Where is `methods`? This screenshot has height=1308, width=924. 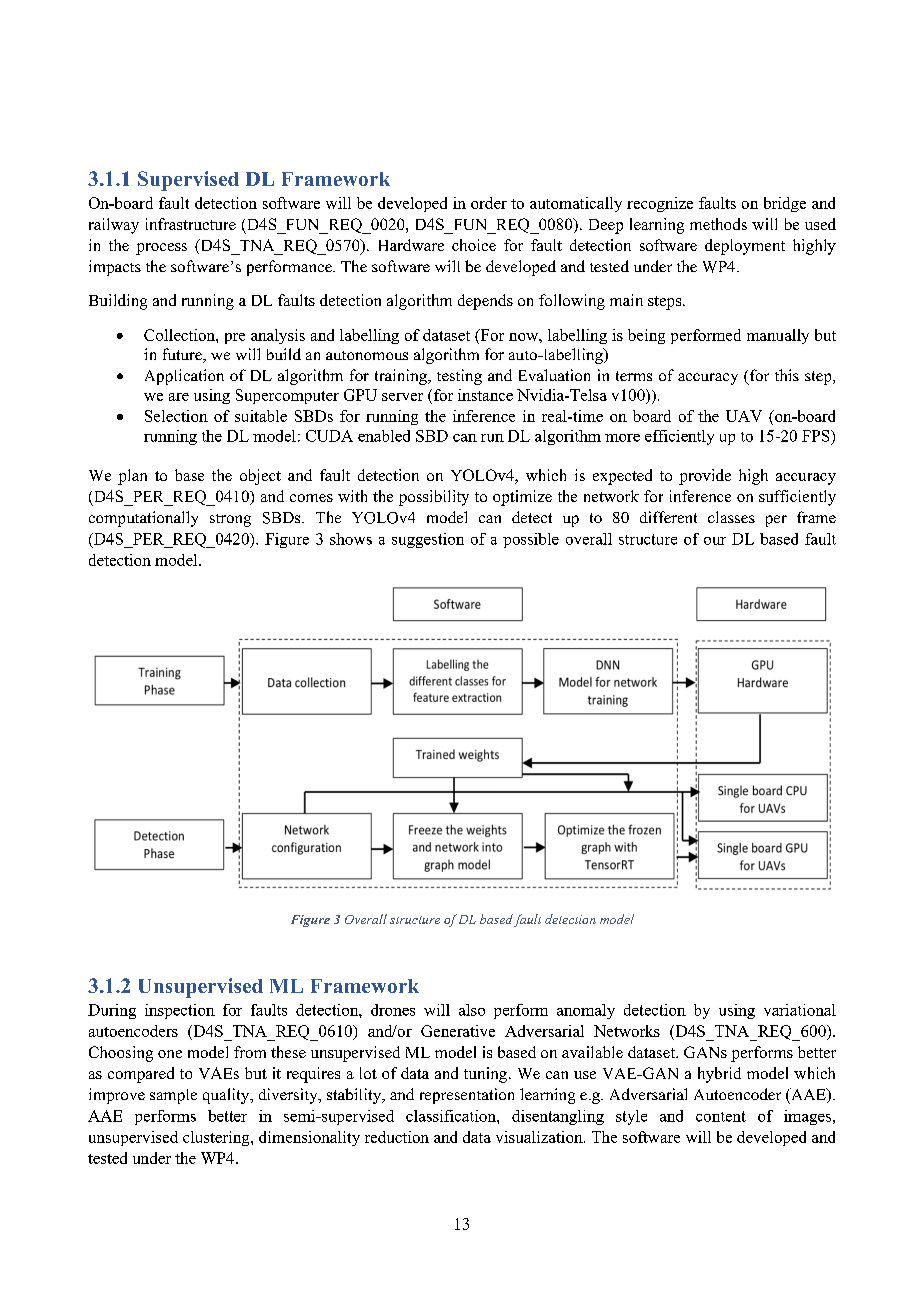 methods is located at coordinates (718, 224).
